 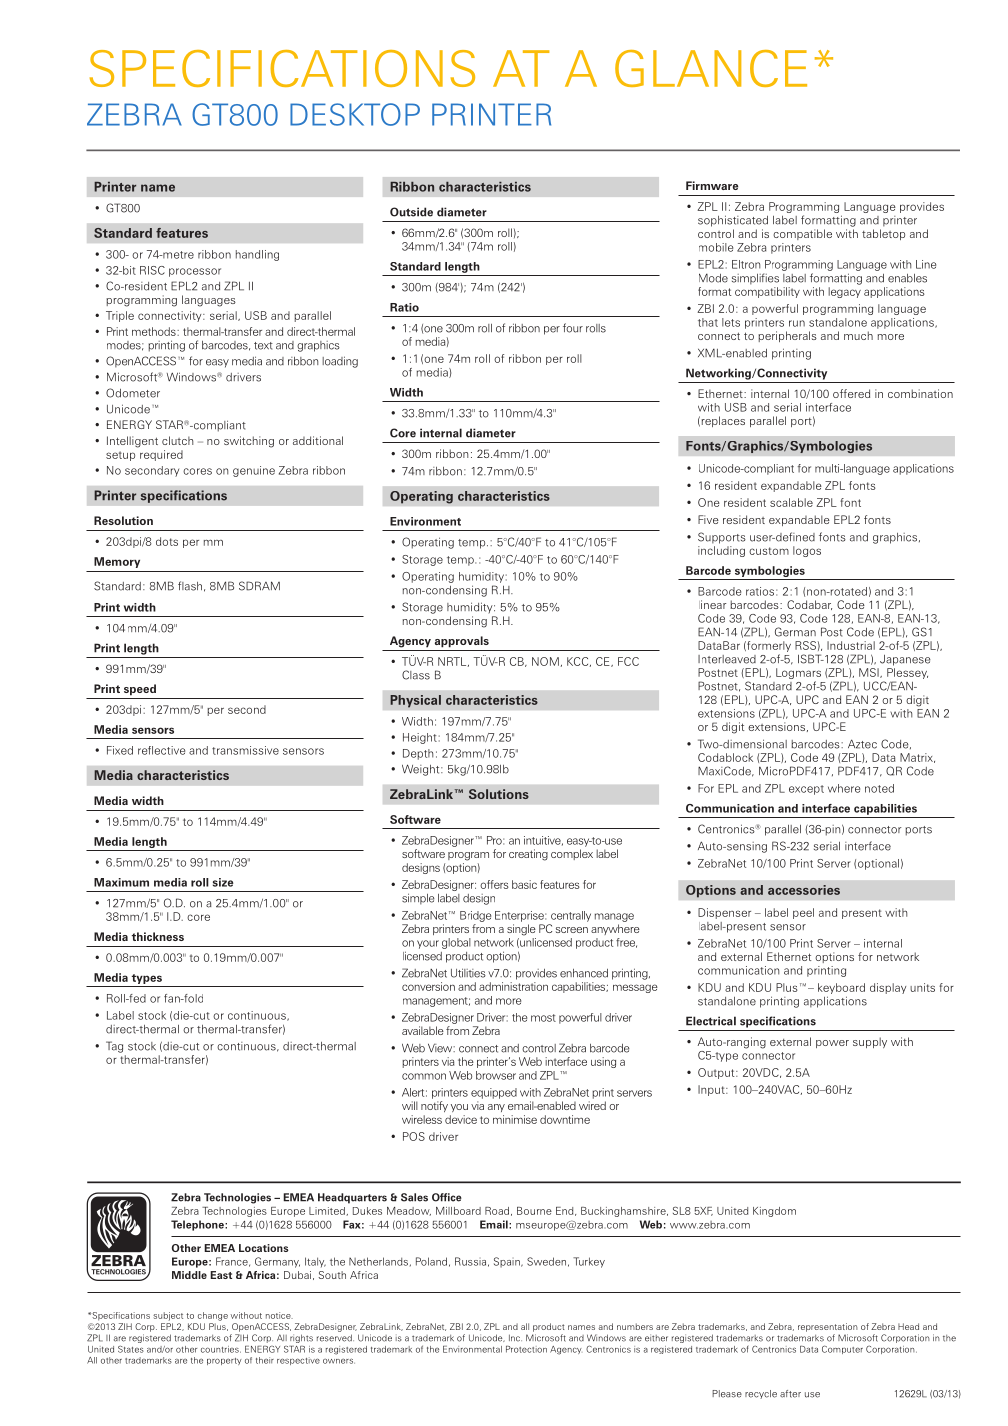 I want to click on approvals, so click(x=462, y=642).
